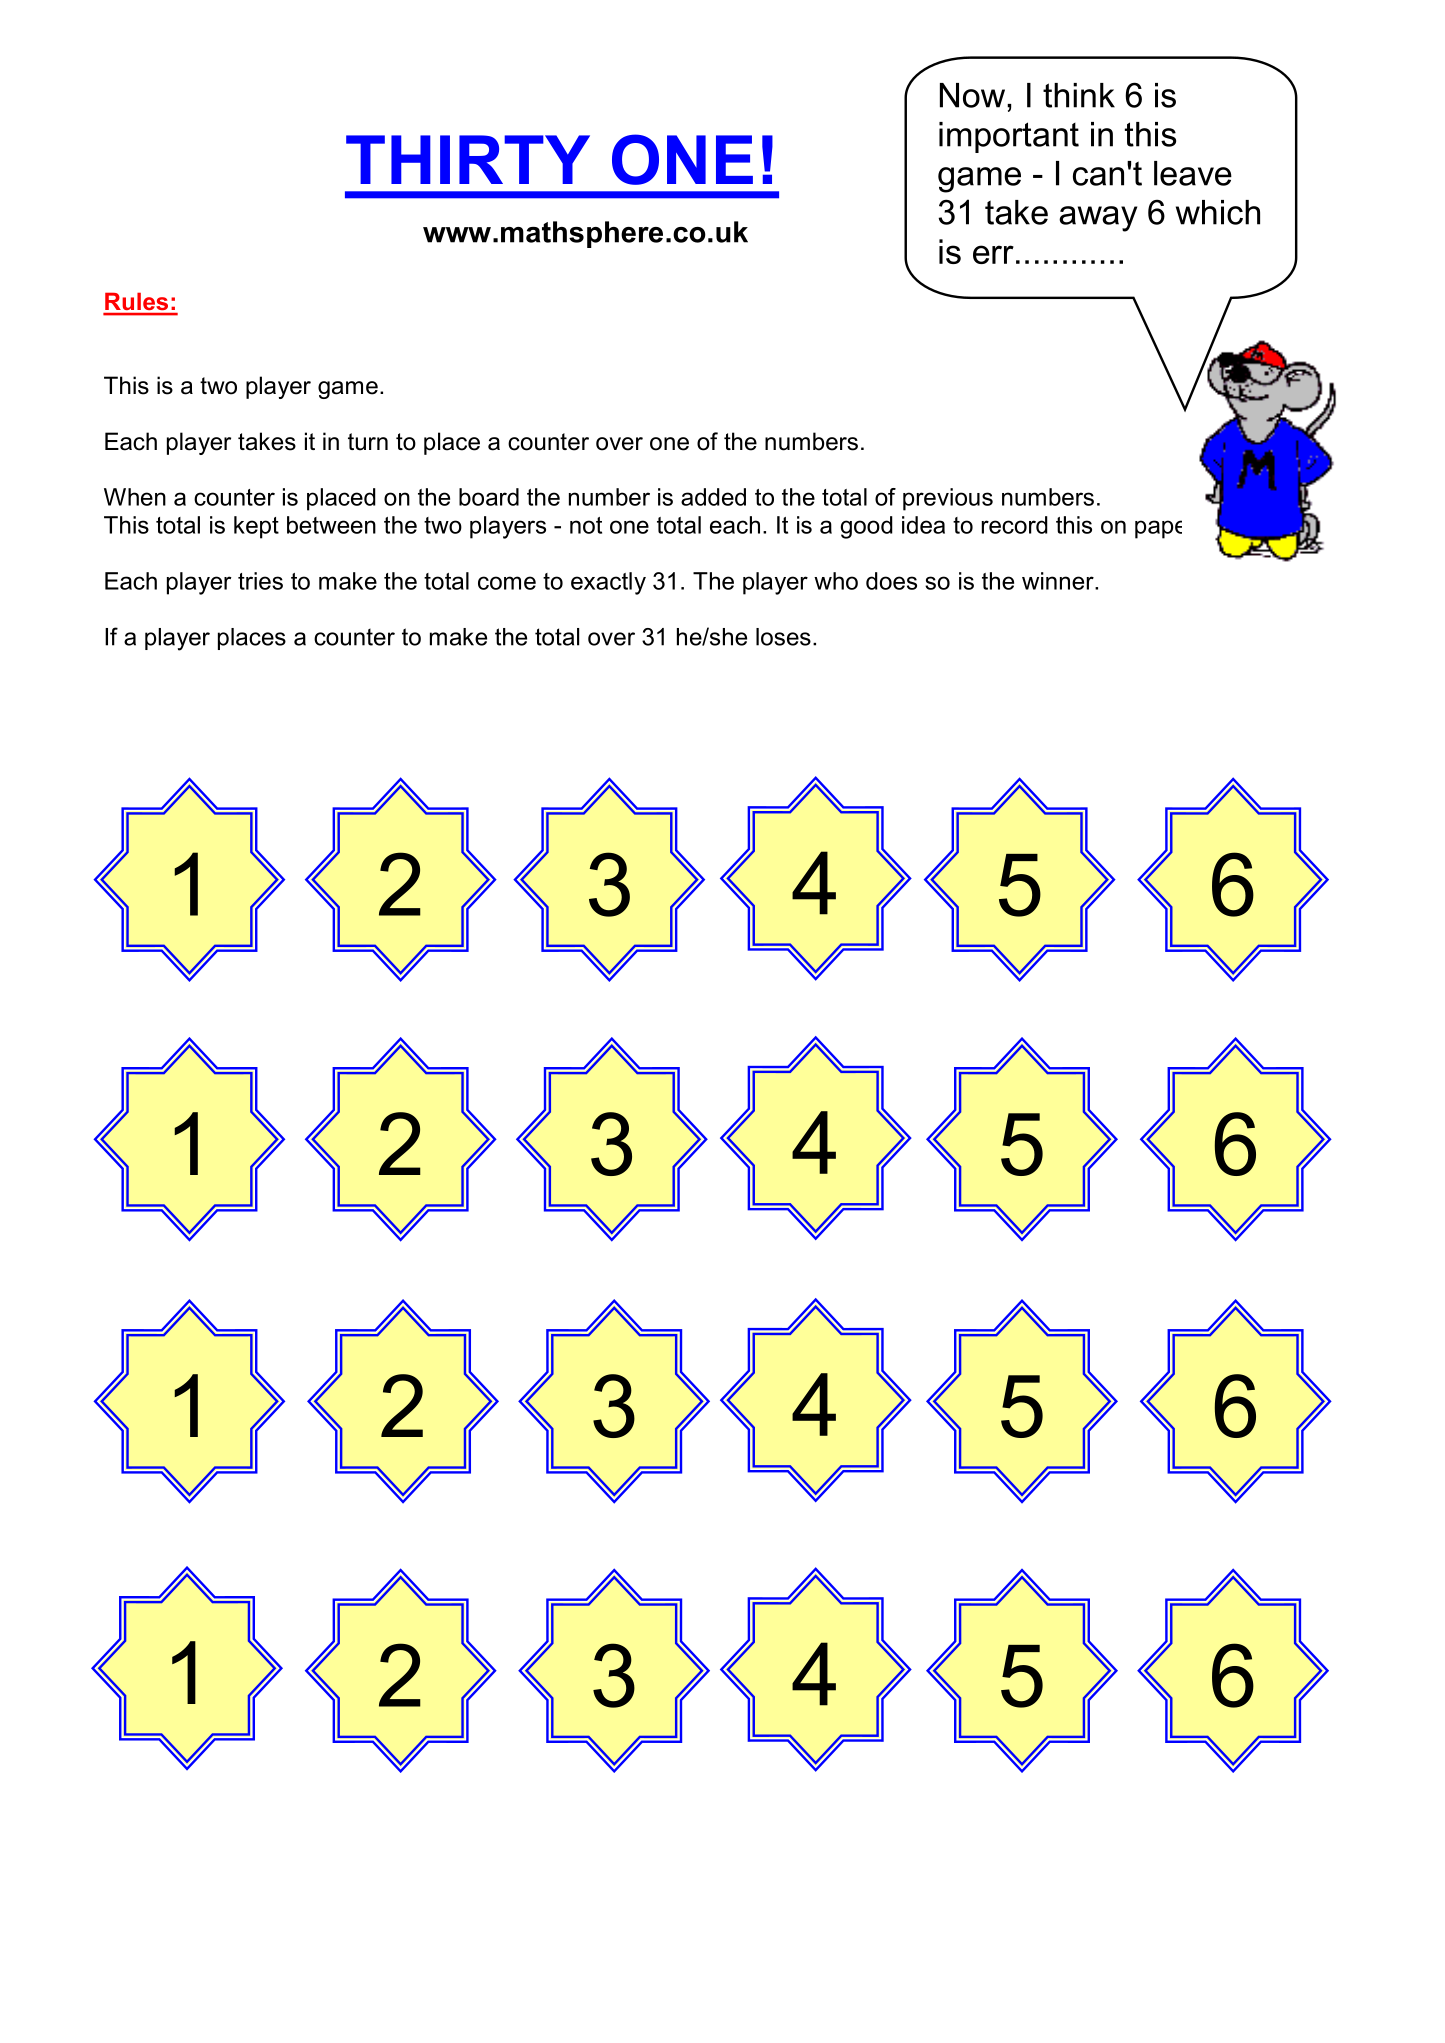 The width and height of the document is (1445, 2043). Describe the element at coordinates (586, 525) in the document. I see `not` at that location.
